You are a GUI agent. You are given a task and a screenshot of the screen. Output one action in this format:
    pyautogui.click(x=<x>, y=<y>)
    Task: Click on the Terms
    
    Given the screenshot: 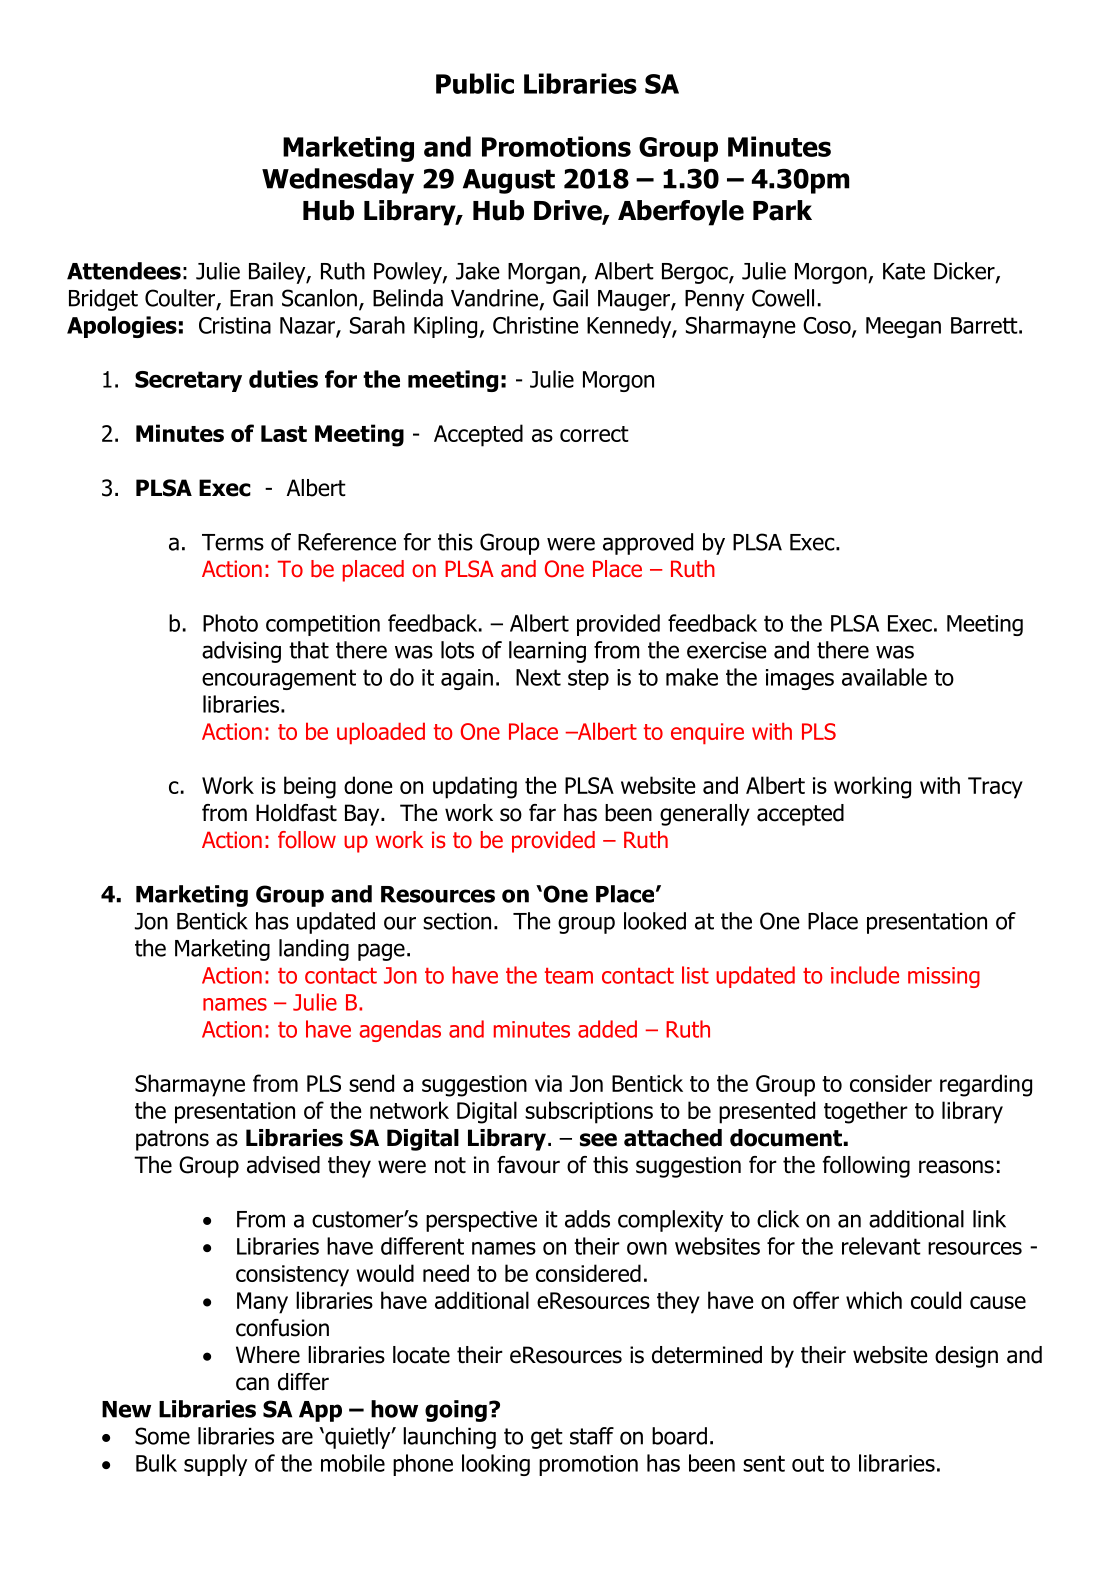 What is the action you would take?
    pyautogui.click(x=233, y=542)
